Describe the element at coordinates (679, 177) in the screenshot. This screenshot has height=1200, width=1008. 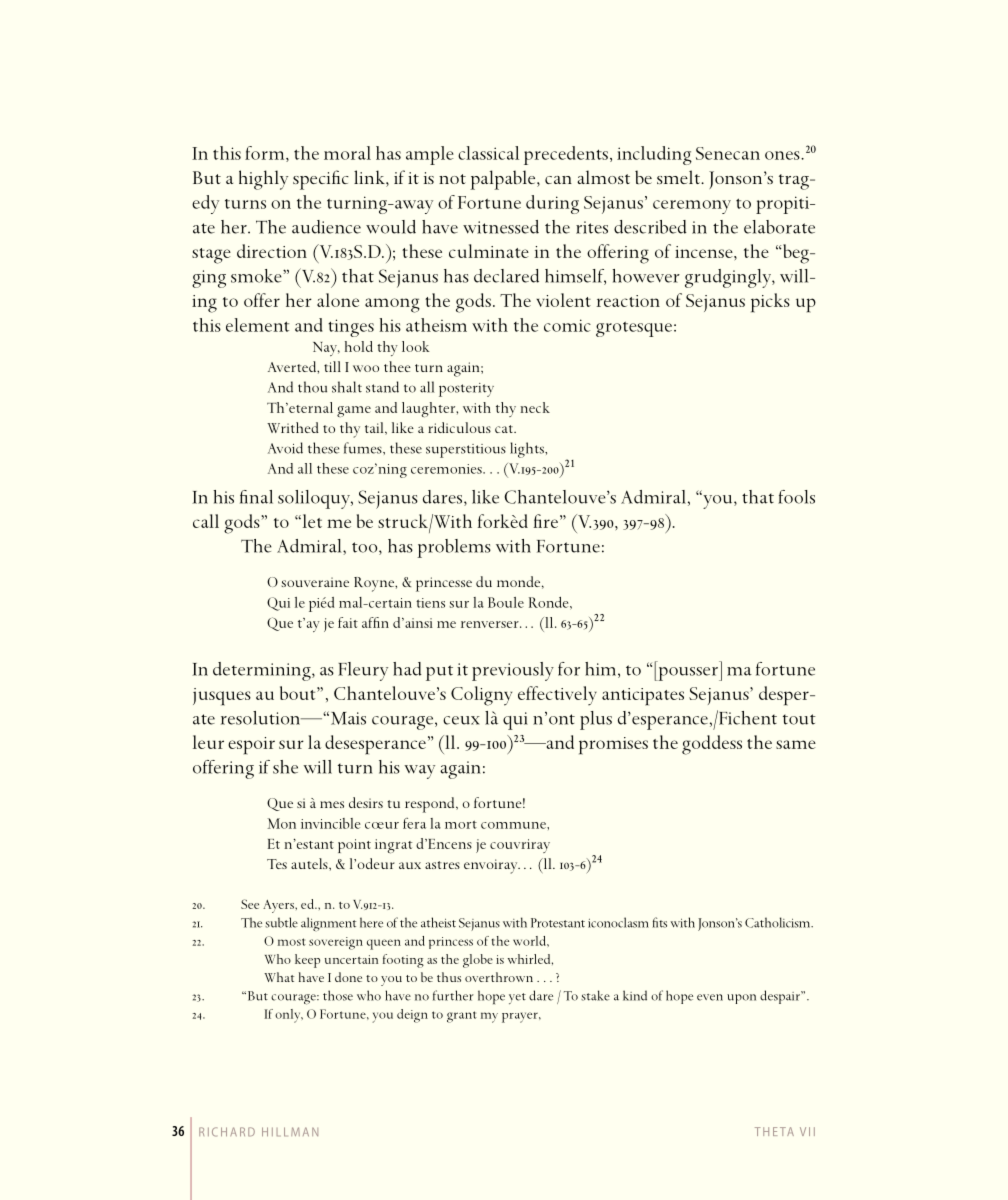
I see `smelt` at that location.
